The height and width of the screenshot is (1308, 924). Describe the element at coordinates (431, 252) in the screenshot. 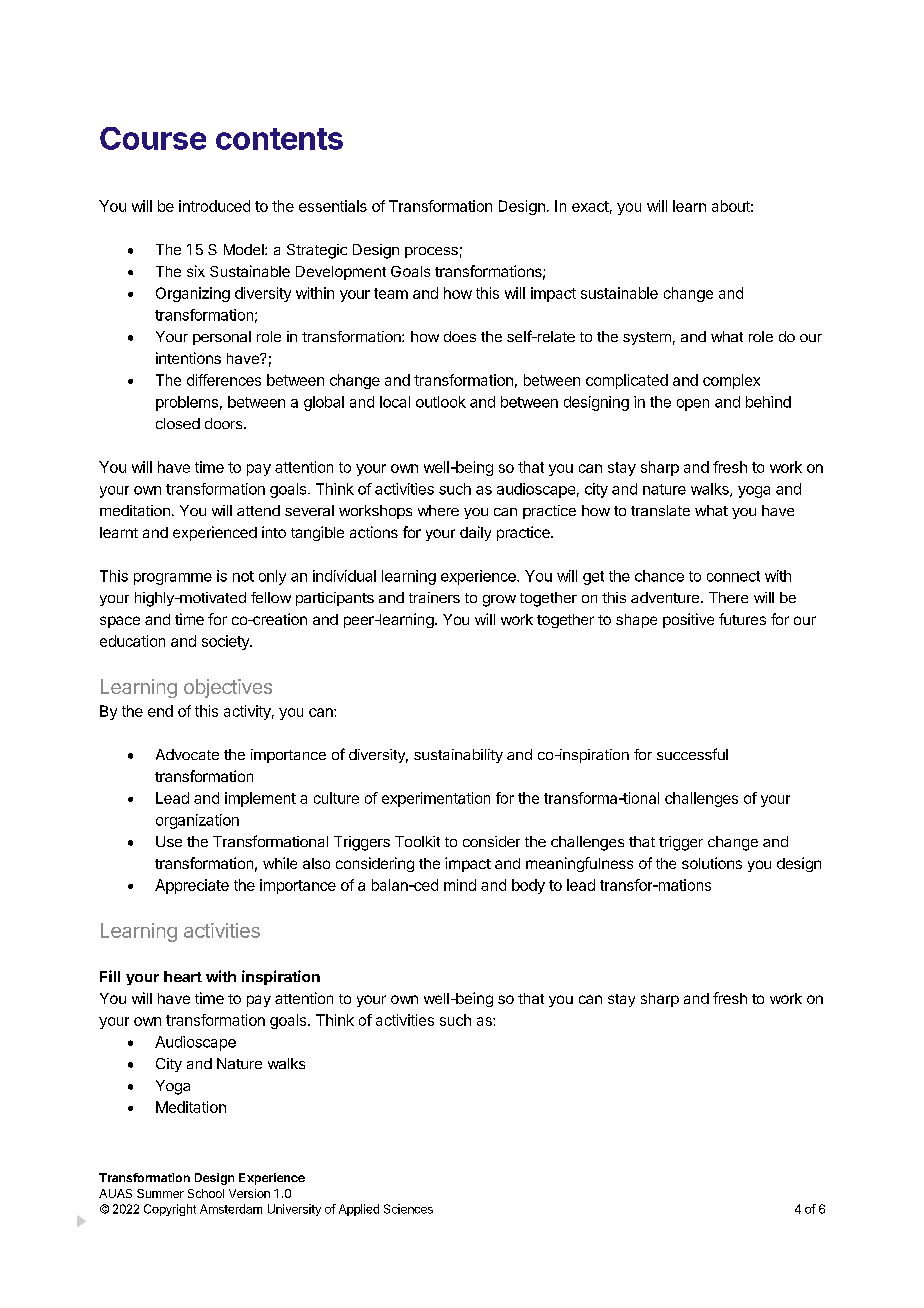

I see `process` at that location.
